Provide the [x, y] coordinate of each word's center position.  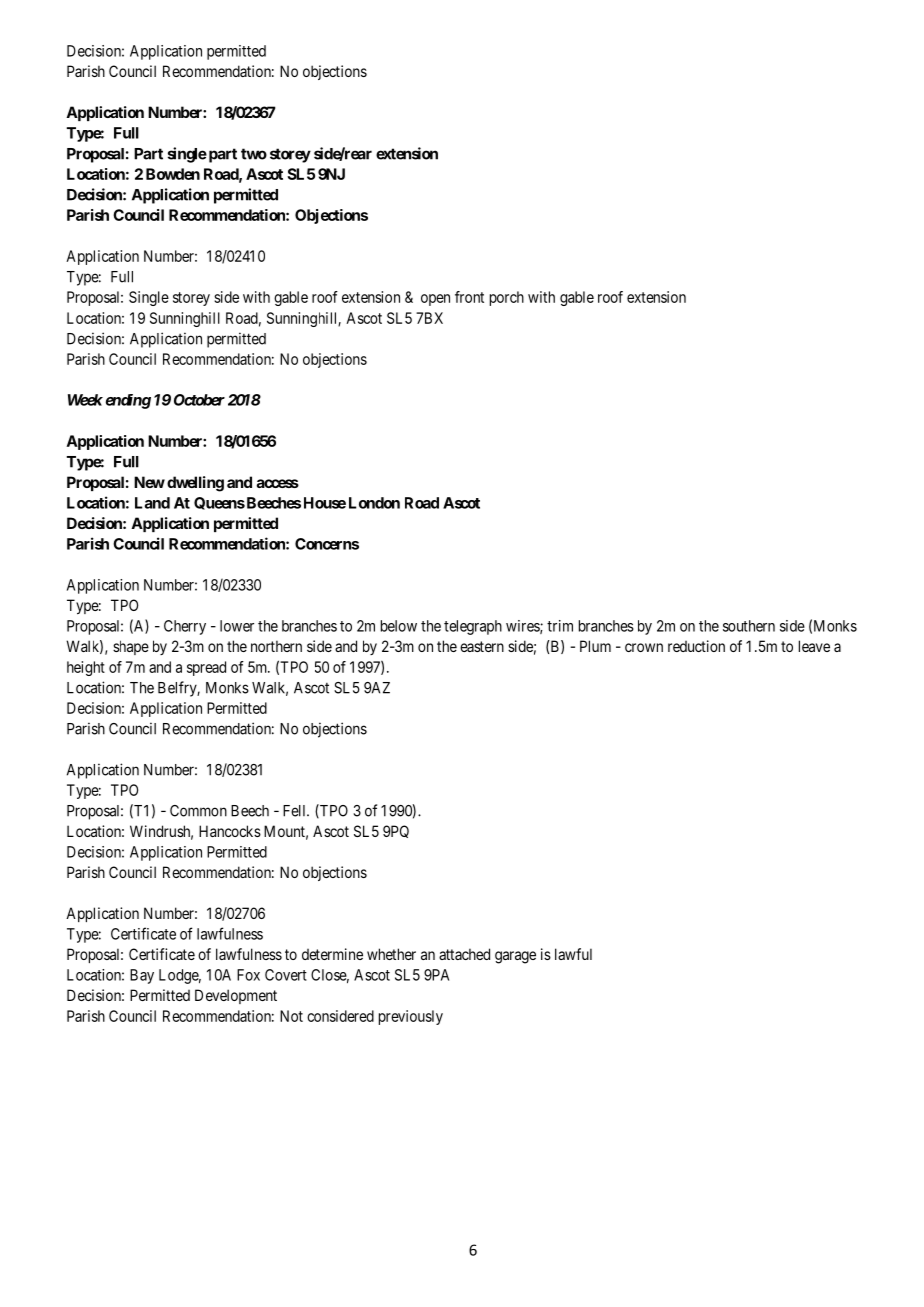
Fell [296, 811]
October [199, 400]
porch [507, 298]
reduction [696, 646]
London [374, 503]
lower [237, 626]
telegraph [473, 627]
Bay [142, 976]
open [435, 300]
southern [749, 626]
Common [198, 811]
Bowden [173, 174]
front [469, 297]
